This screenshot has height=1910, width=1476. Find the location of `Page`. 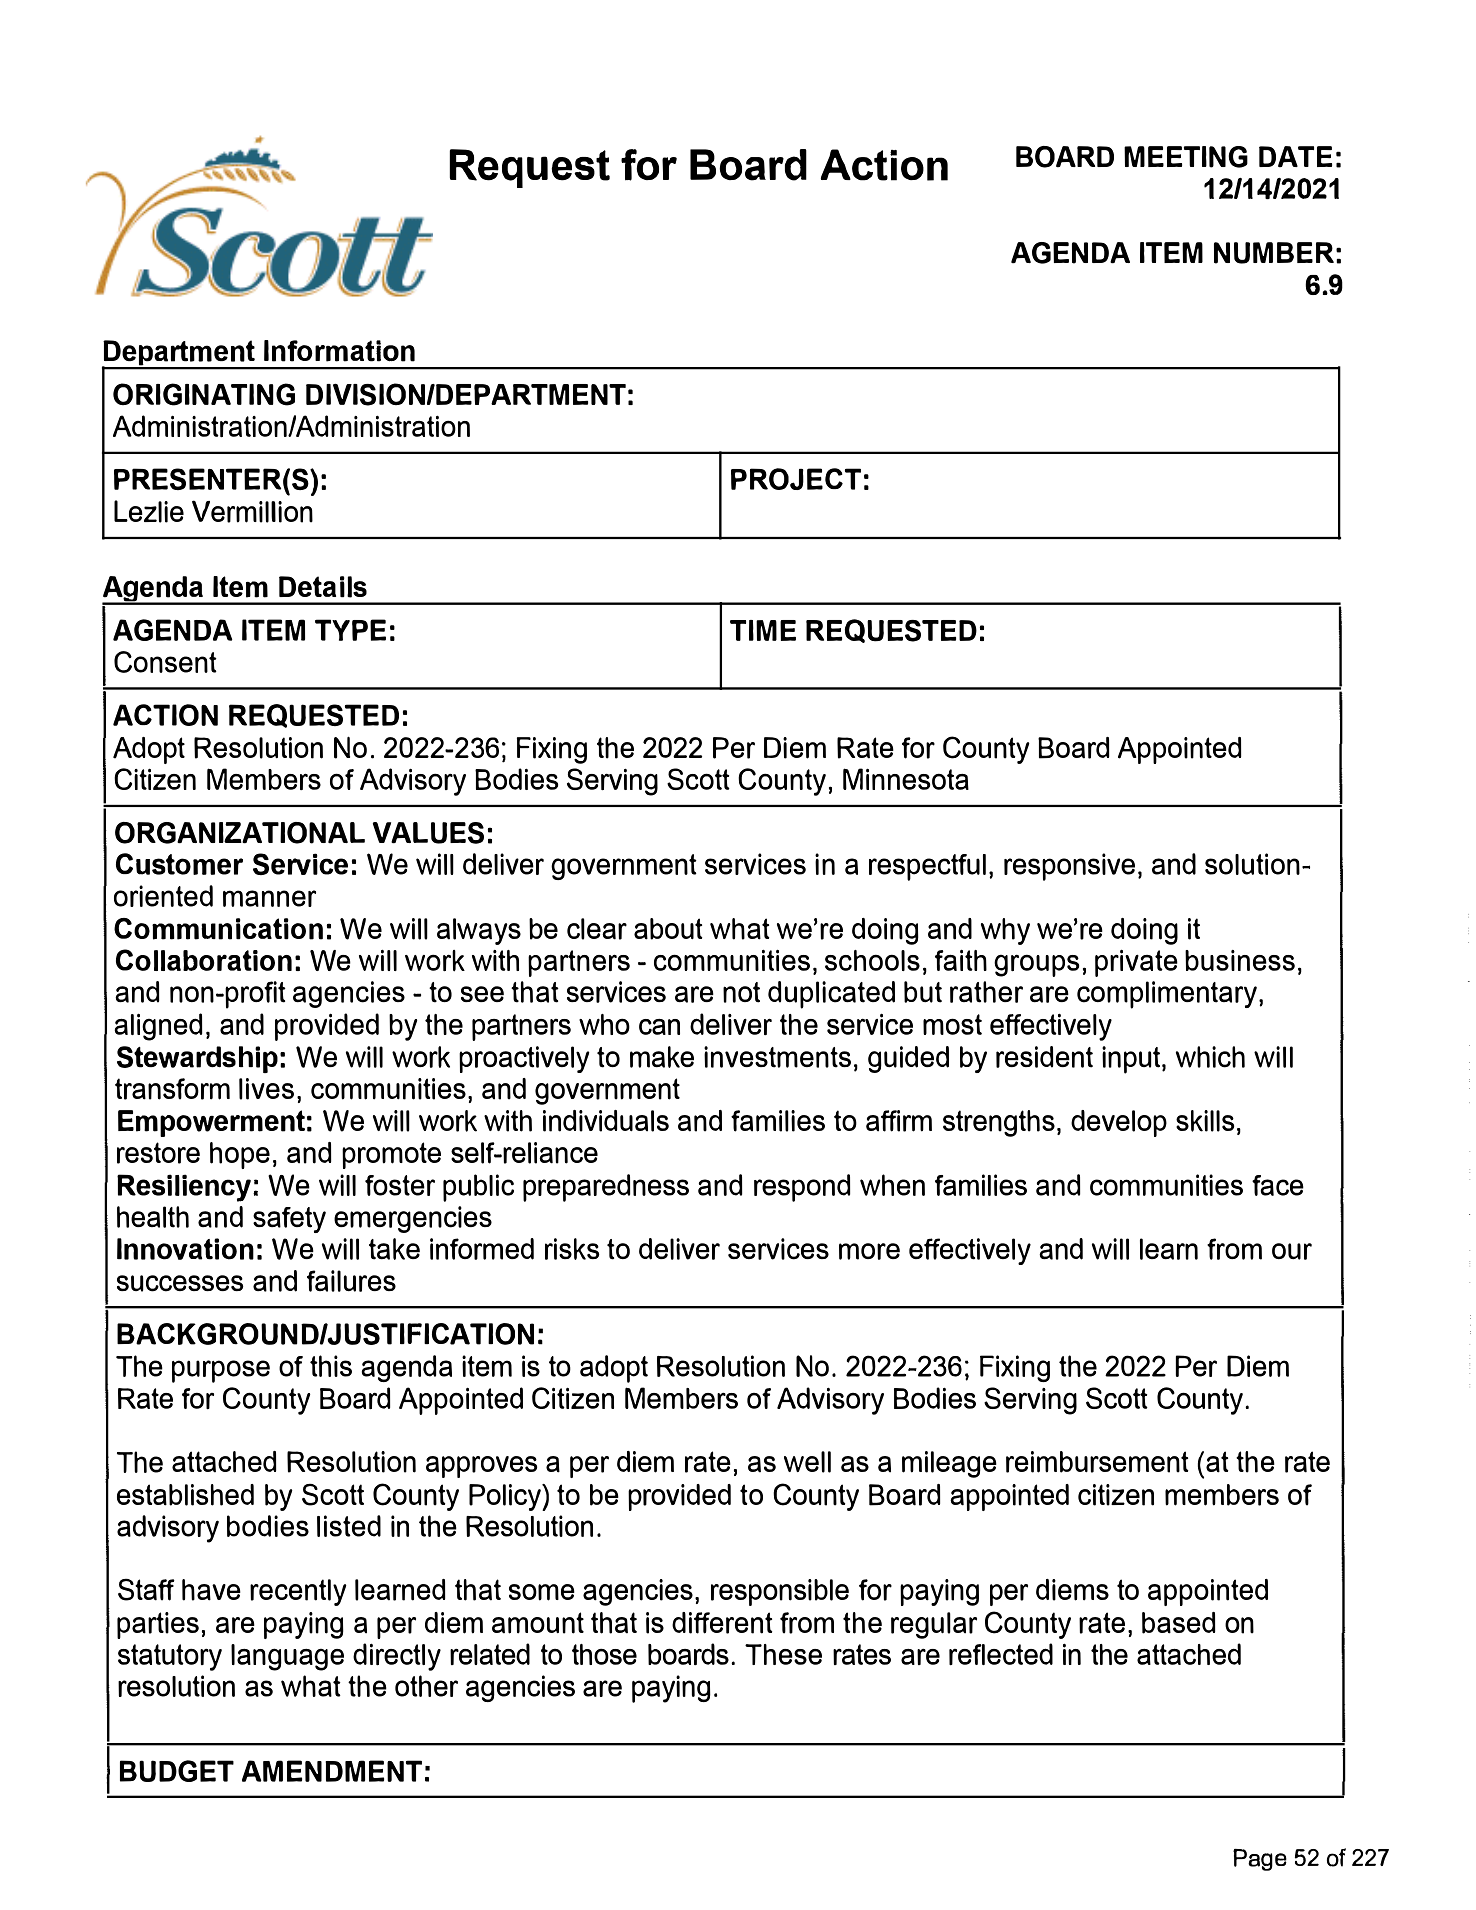

Page is located at coordinates (1260, 1860).
